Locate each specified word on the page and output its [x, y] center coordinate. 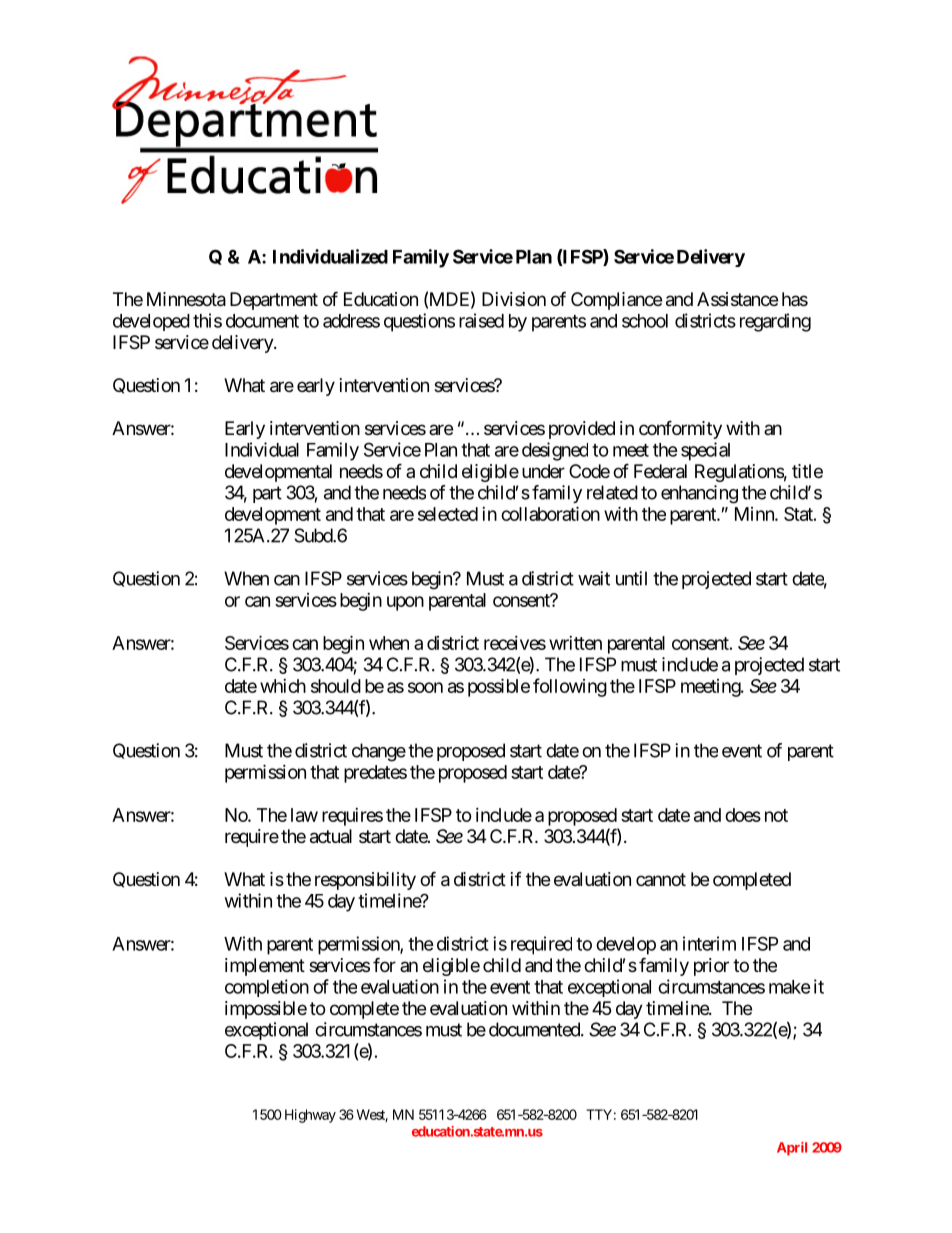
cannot [661, 879]
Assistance [737, 299]
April [792, 1149]
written [575, 643]
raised [481, 320]
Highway [310, 1116]
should [336, 686]
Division [514, 299]
